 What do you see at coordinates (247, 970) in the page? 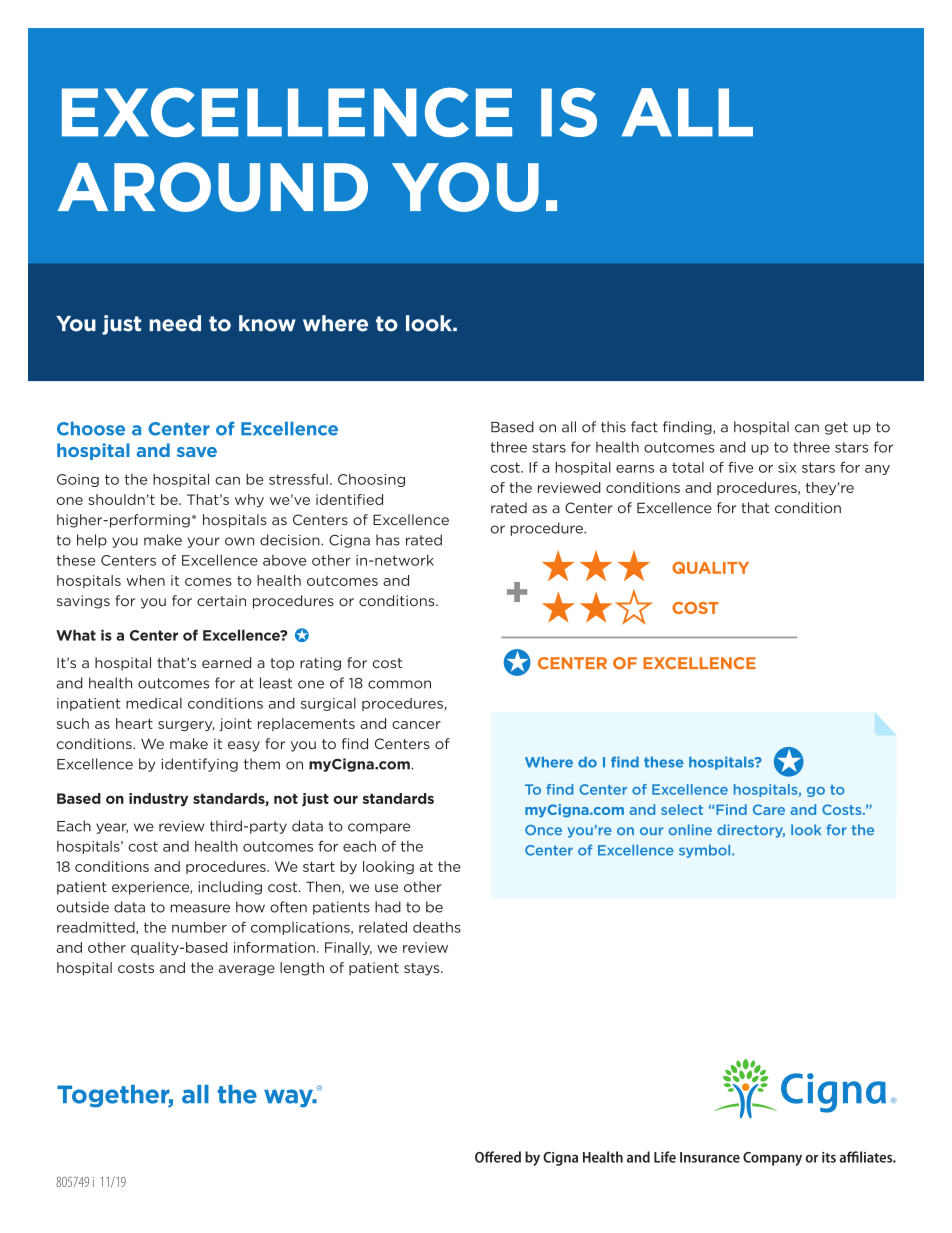
I see `average` at bounding box center [247, 970].
